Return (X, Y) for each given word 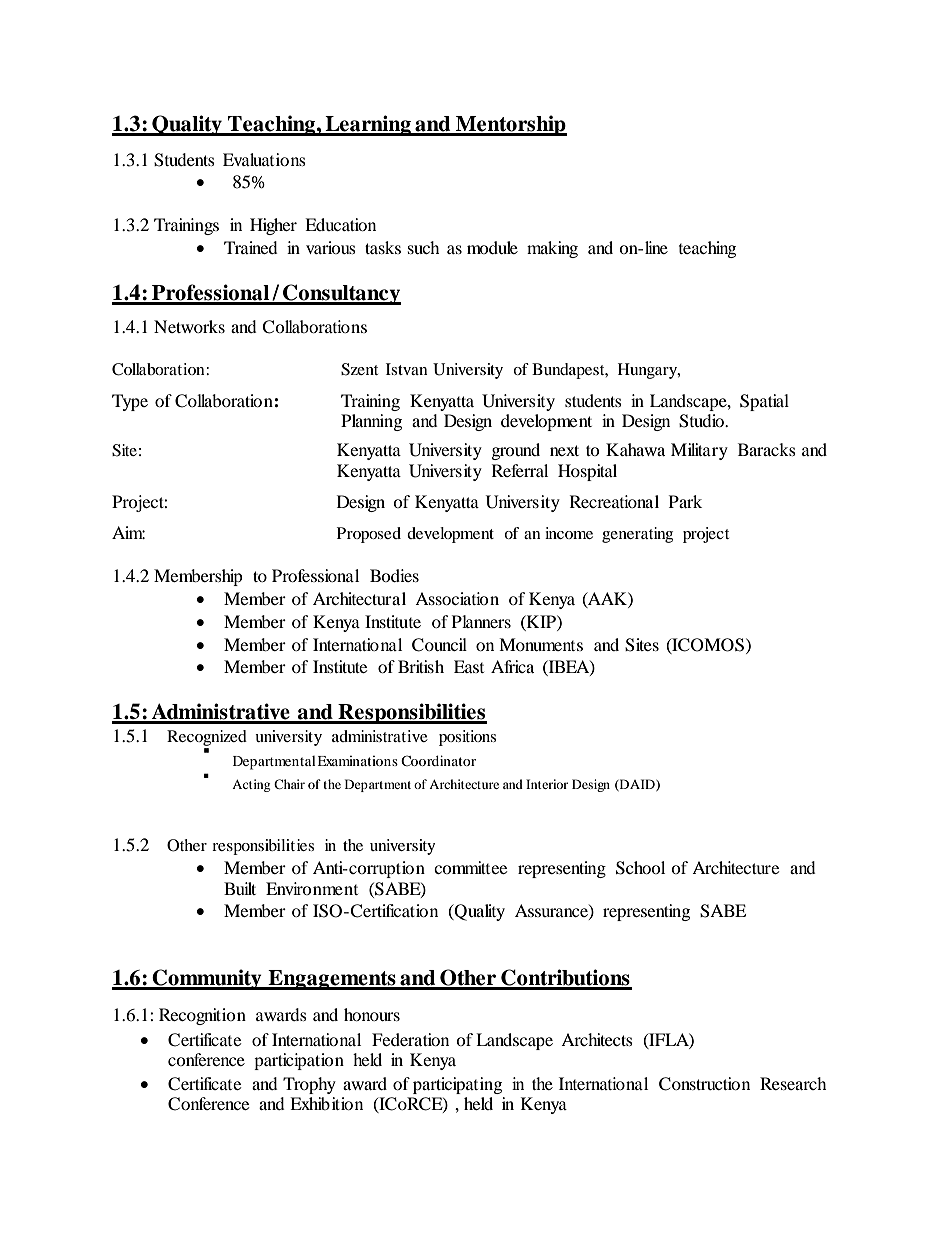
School (640, 868)
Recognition (202, 1016)
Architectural (359, 598)
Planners (481, 621)
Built (240, 888)
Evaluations (264, 159)
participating (457, 1085)
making (552, 249)
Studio (702, 421)
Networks (189, 326)
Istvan (407, 369)
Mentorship (510, 125)
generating (637, 535)
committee (470, 867)
